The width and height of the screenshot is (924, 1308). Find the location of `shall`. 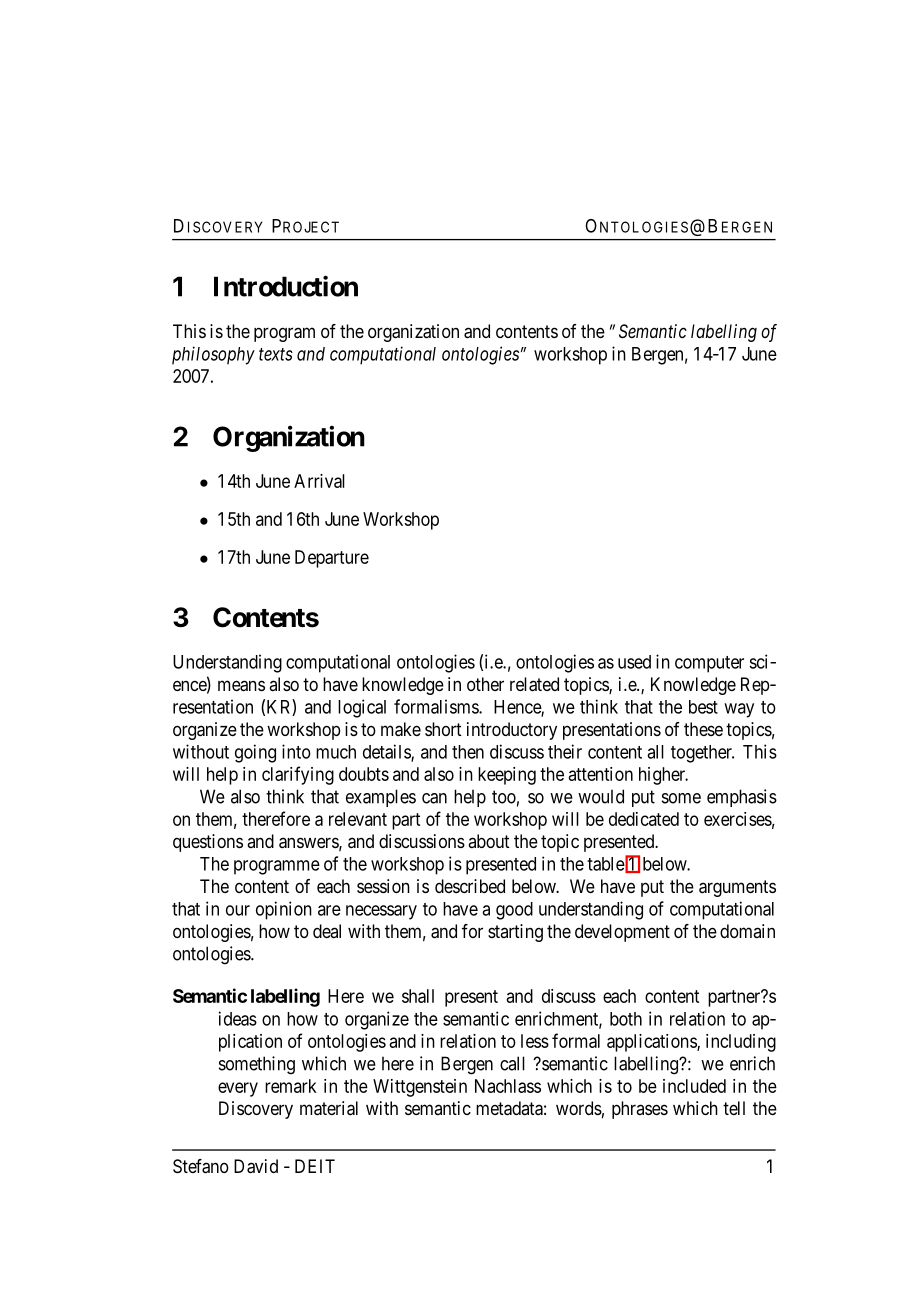

shall is located at coordinates (418, 996).
